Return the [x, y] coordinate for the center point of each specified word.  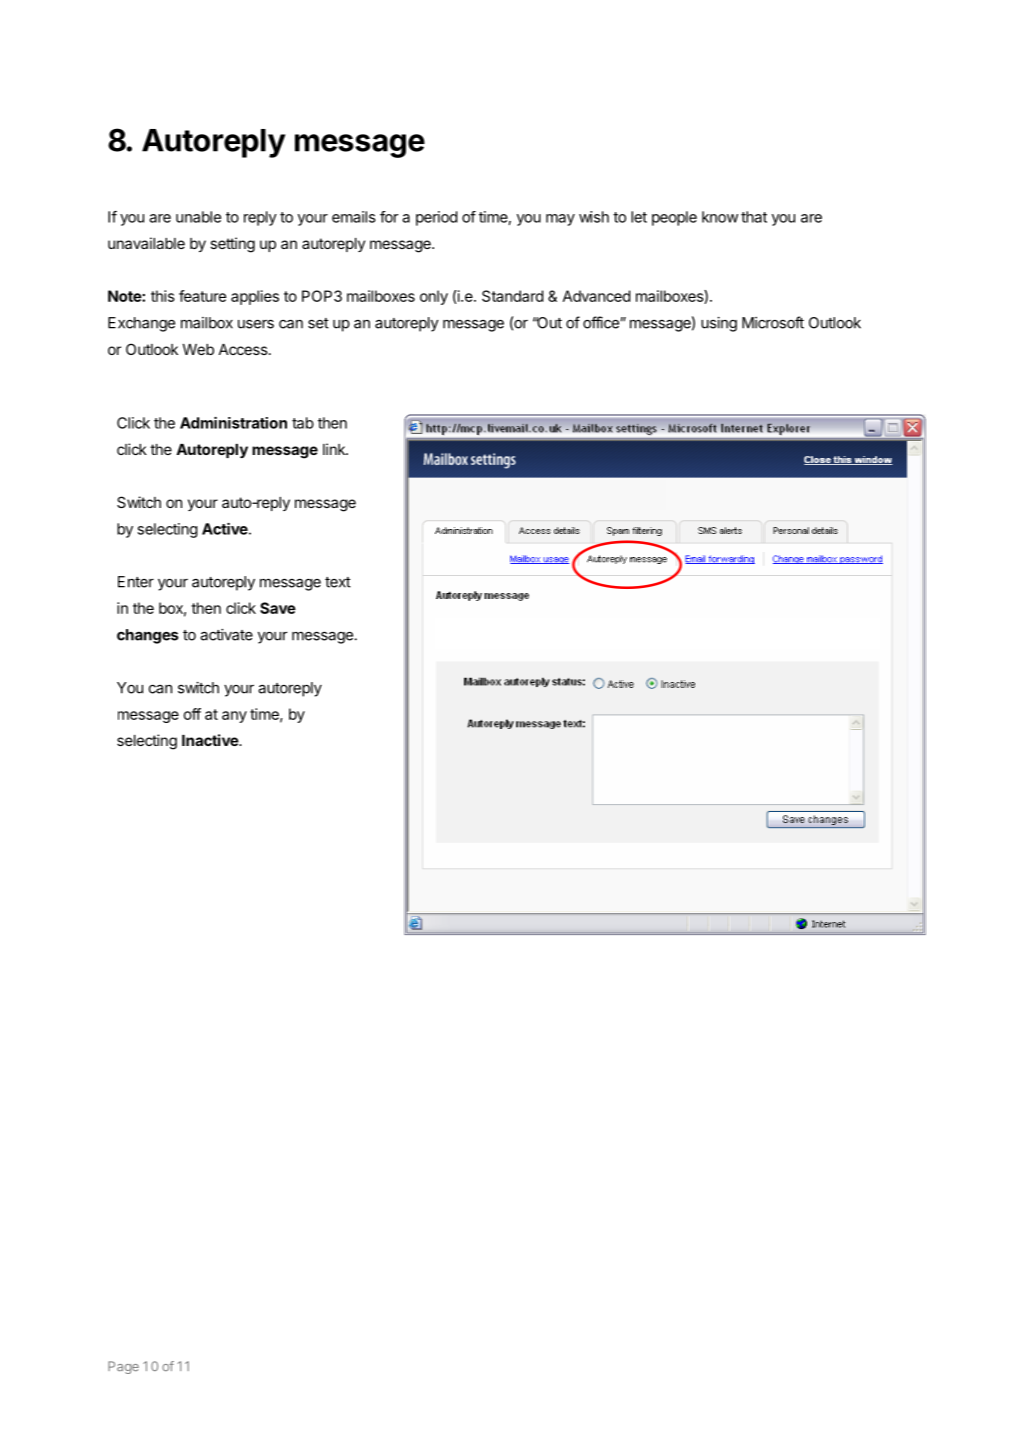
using [719, 324]
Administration [233, 423]
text [338, 582]
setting [232, 245]
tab [303, 423]
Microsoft [773, 322]
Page [123, 1367]
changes [148, 636]
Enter [136, 582]
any [234, 717]
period [437, 218]
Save [278, 608]
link [335, 449]
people [674, 218]
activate [226, 635]
